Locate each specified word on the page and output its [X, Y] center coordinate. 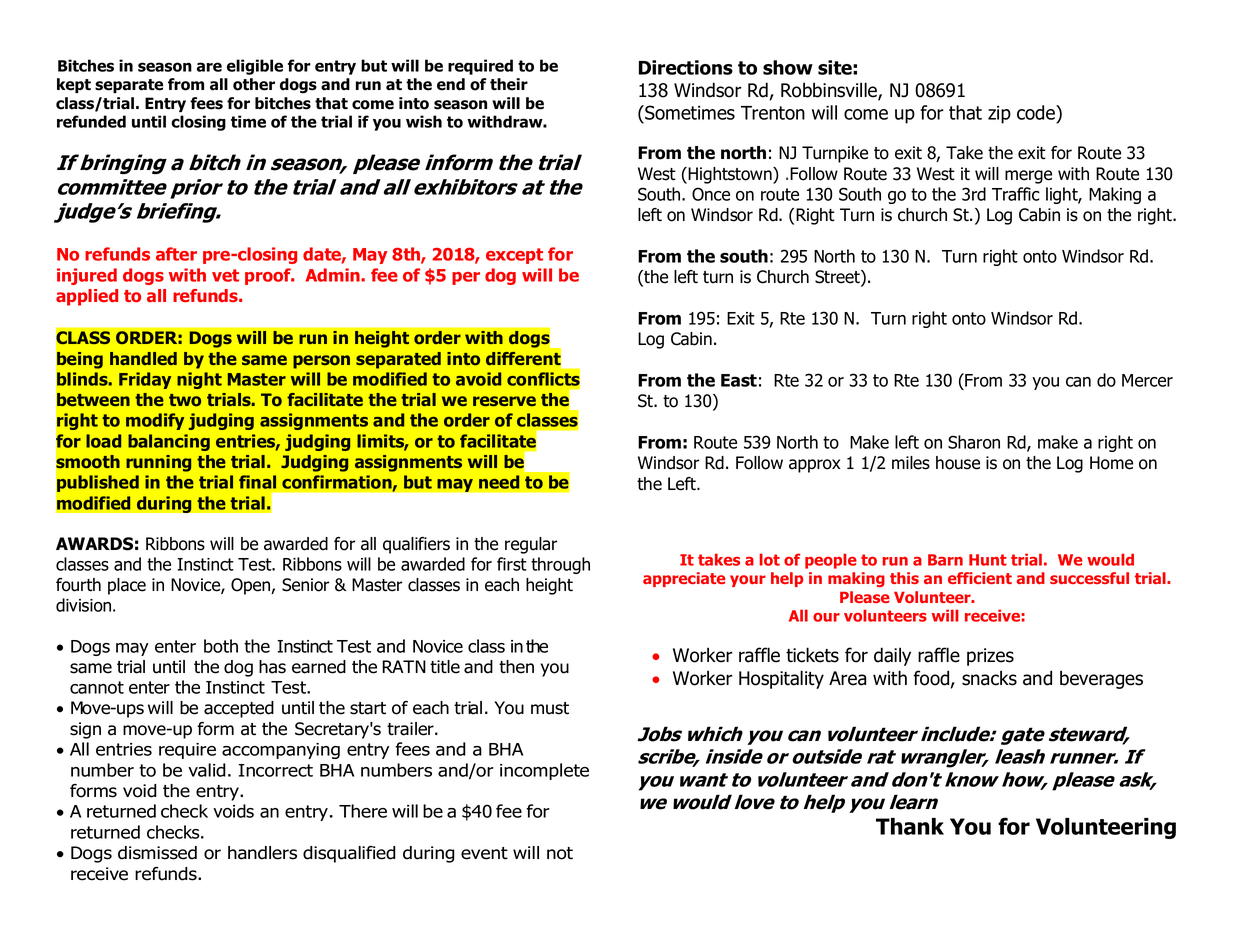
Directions [686, 67]
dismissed [157, 853]
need [499, 482]
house [958, 463]
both [221, 646]
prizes [990, 657]
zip [999, 115]
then [516, 667]
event [484, 853]
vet [225, 275]
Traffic [1016, 194]
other [254, 84]
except [514, 256]
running [158, 463]
